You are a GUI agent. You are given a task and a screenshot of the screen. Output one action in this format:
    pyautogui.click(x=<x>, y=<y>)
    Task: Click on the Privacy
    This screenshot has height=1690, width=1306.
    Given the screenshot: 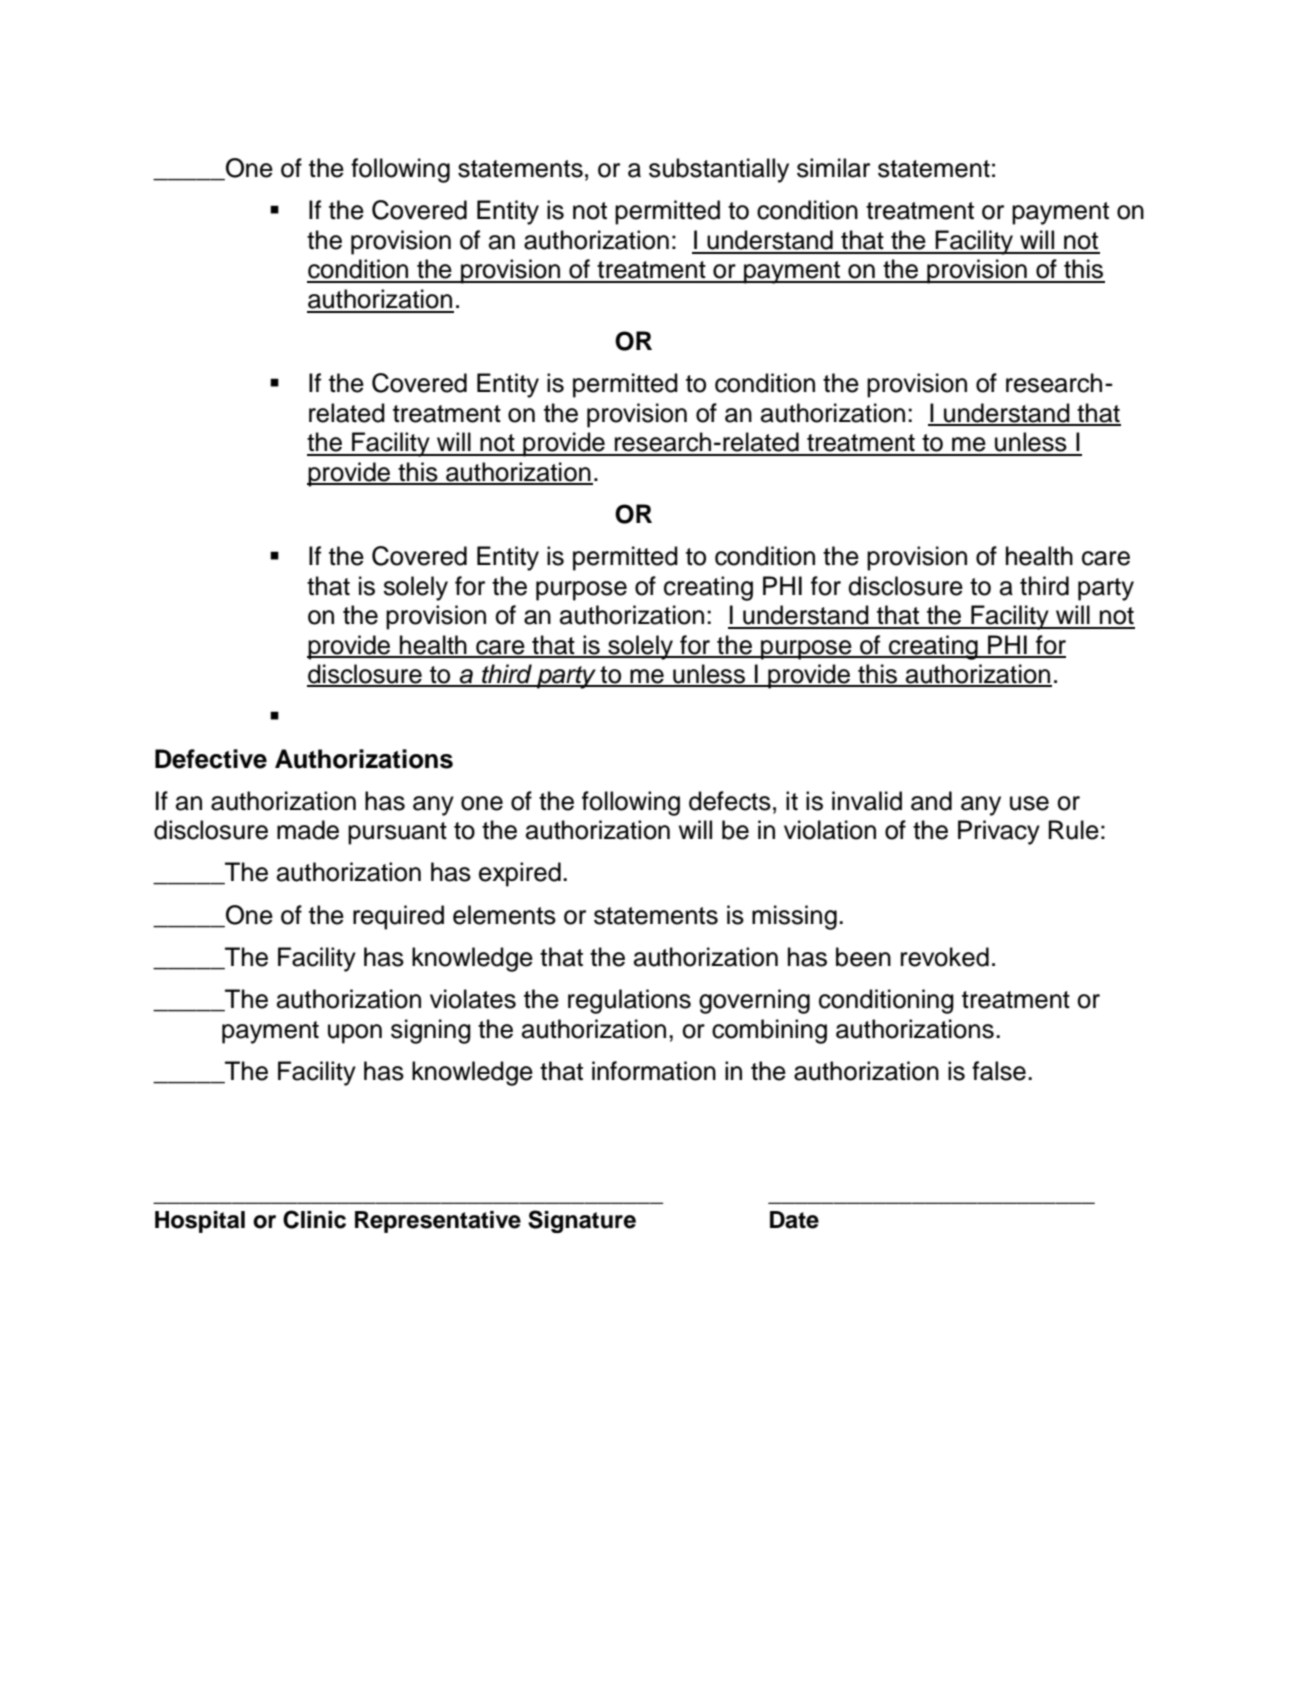 What is the action you would take?
    pyautogui.click(x=999, y=832)
